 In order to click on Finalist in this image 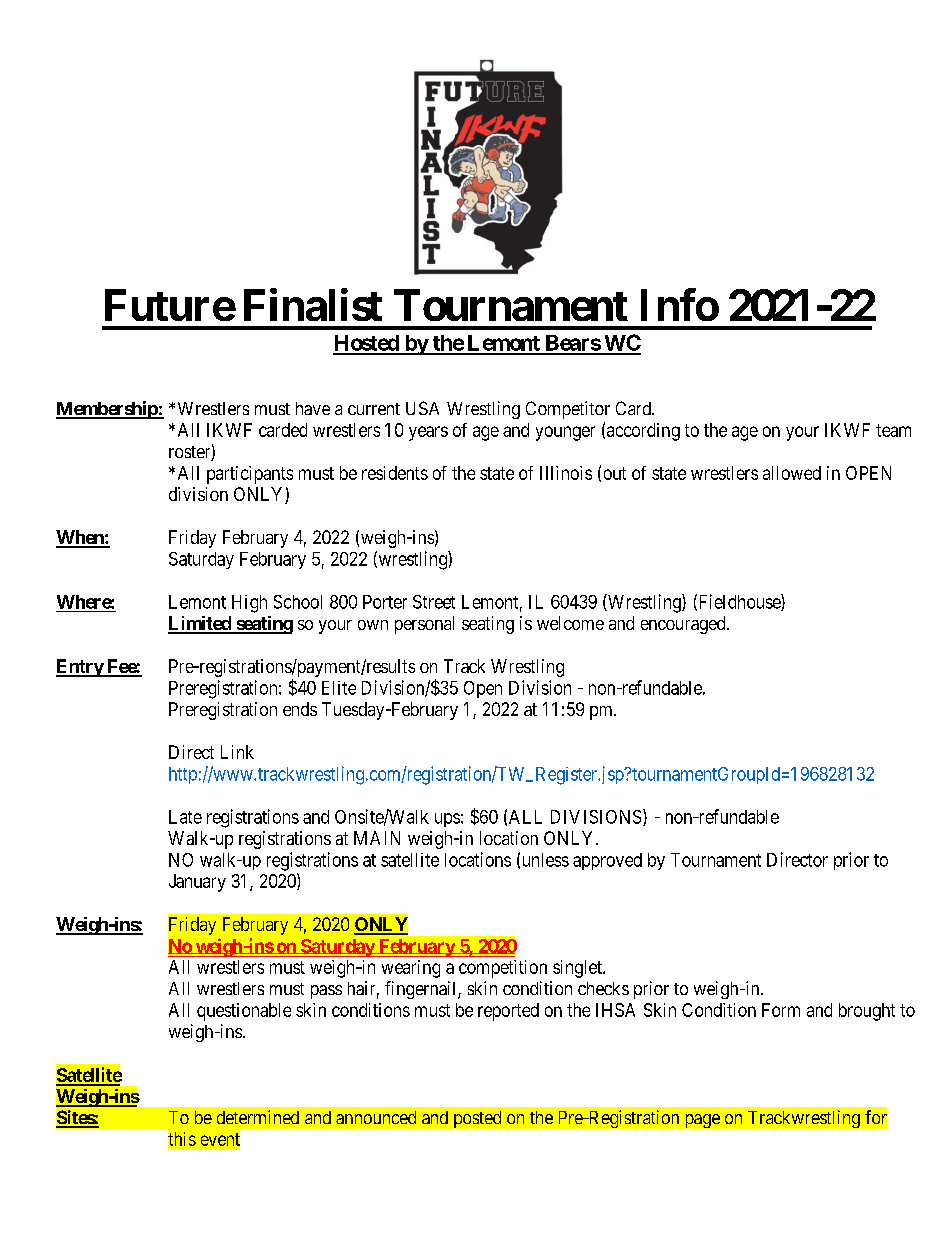, I will do `click(313, 304)`.
